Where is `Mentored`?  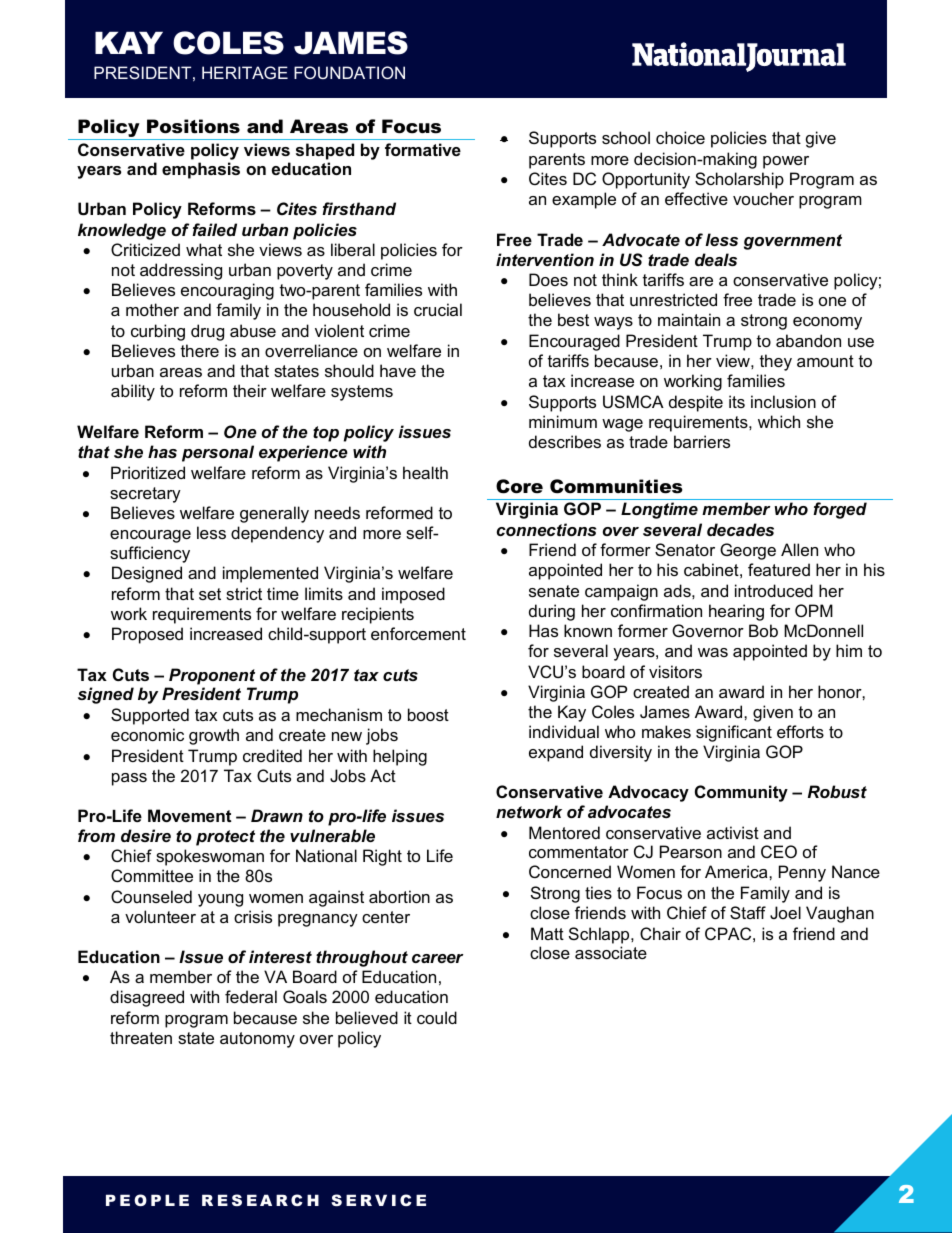
Mentored is located at coordinates (564, 832).
